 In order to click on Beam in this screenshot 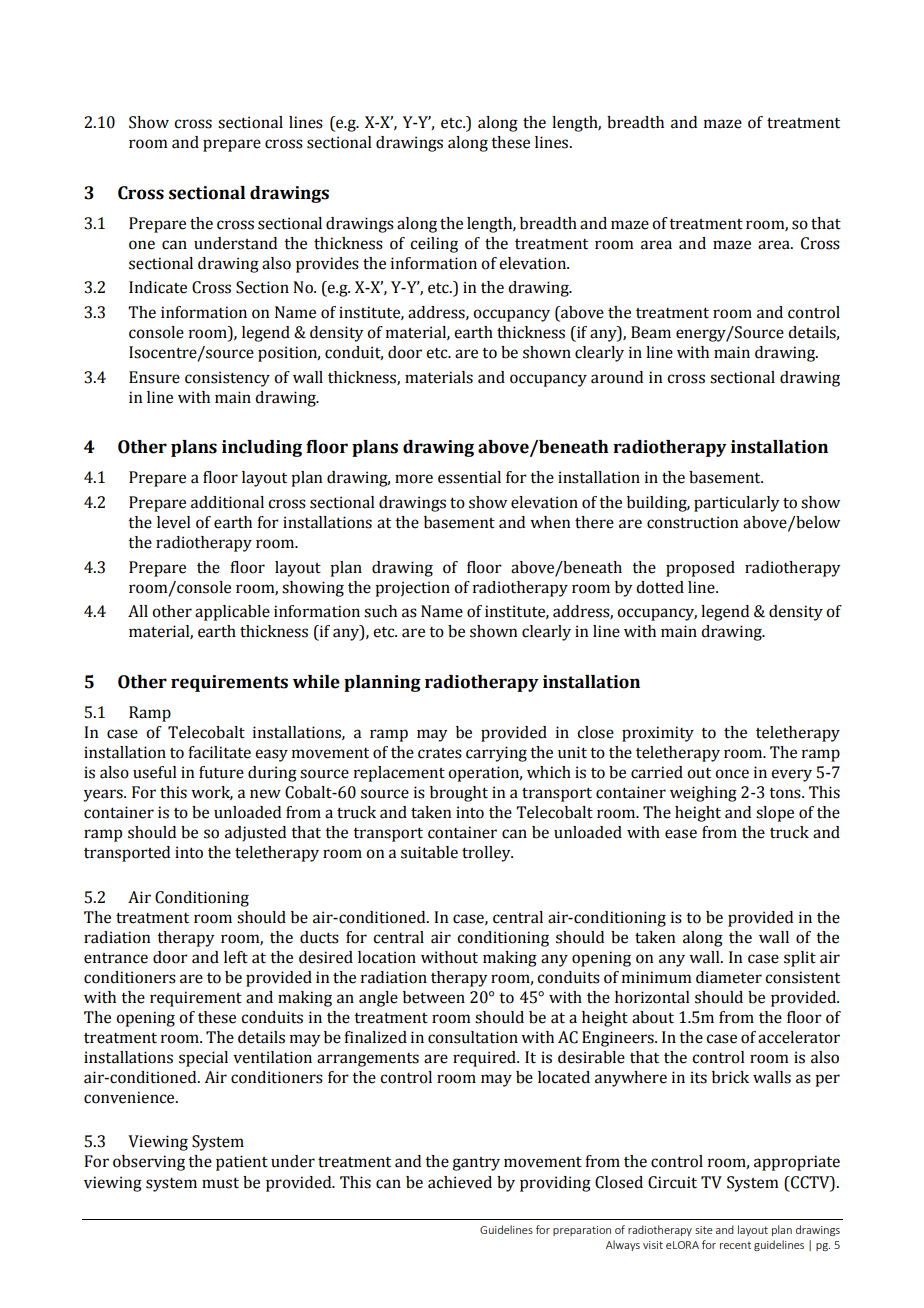, I will do `click(651, 332)`.
